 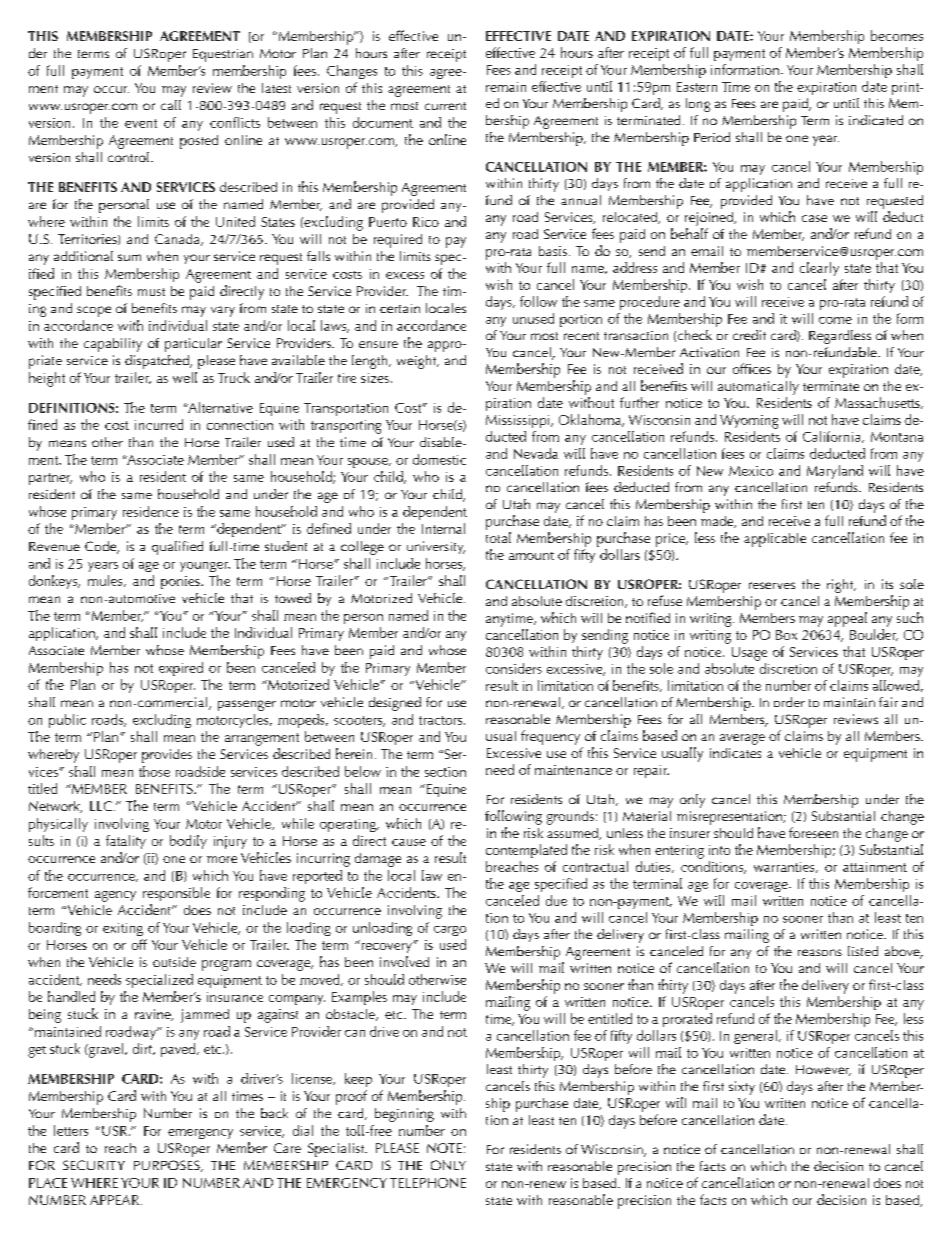 I want to click on exiting, so click(x=123, y=929).
